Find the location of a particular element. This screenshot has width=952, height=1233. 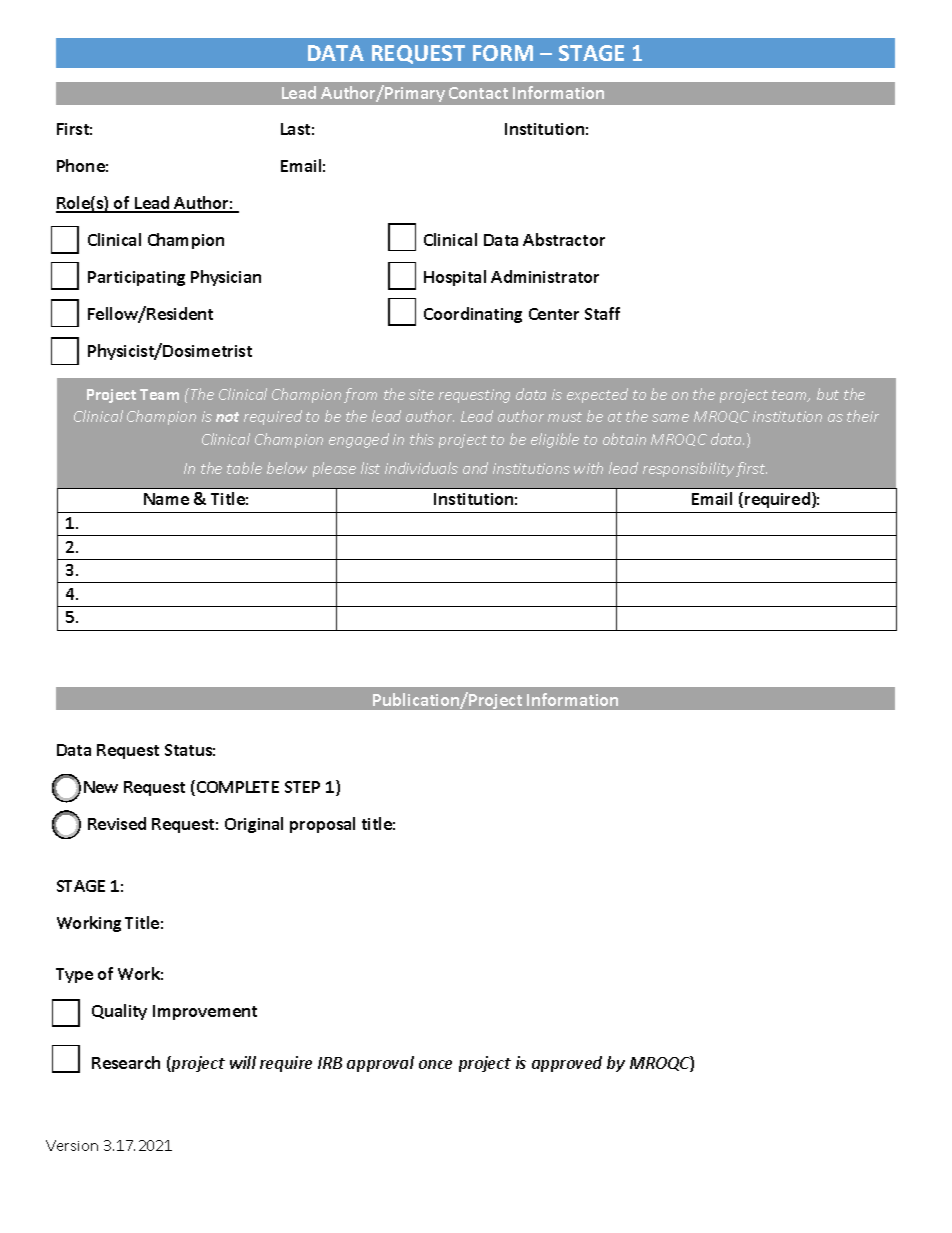

Participating is located at coordinates (136, 278).
